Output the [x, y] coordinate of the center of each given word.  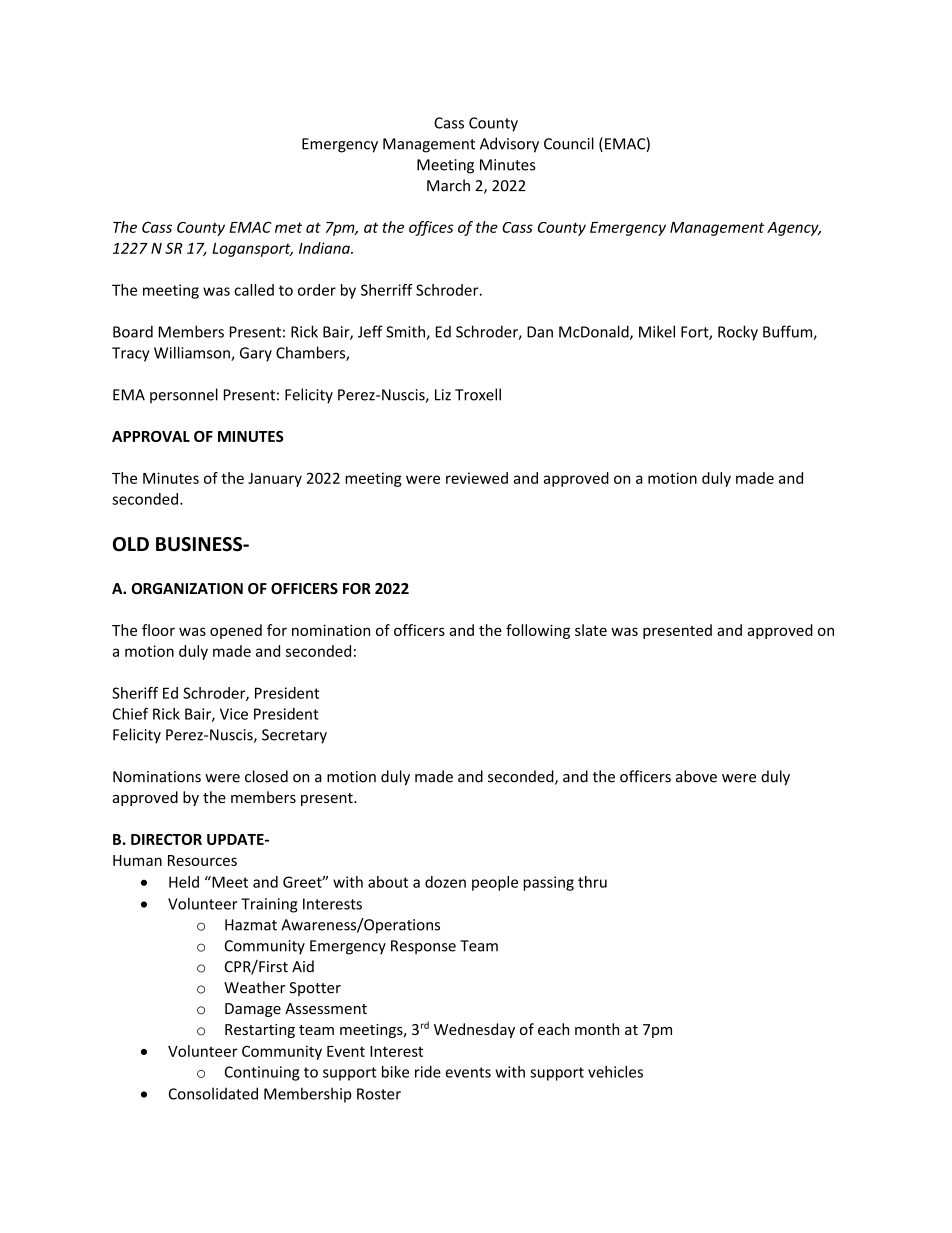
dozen [445, 882]
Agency [794, 229]
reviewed [477, 478]
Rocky [738, 333]
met [288, 227]
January [275, 480]
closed [266, 776]
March [448, 185]
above [696, 776]
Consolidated [213, 1093]
